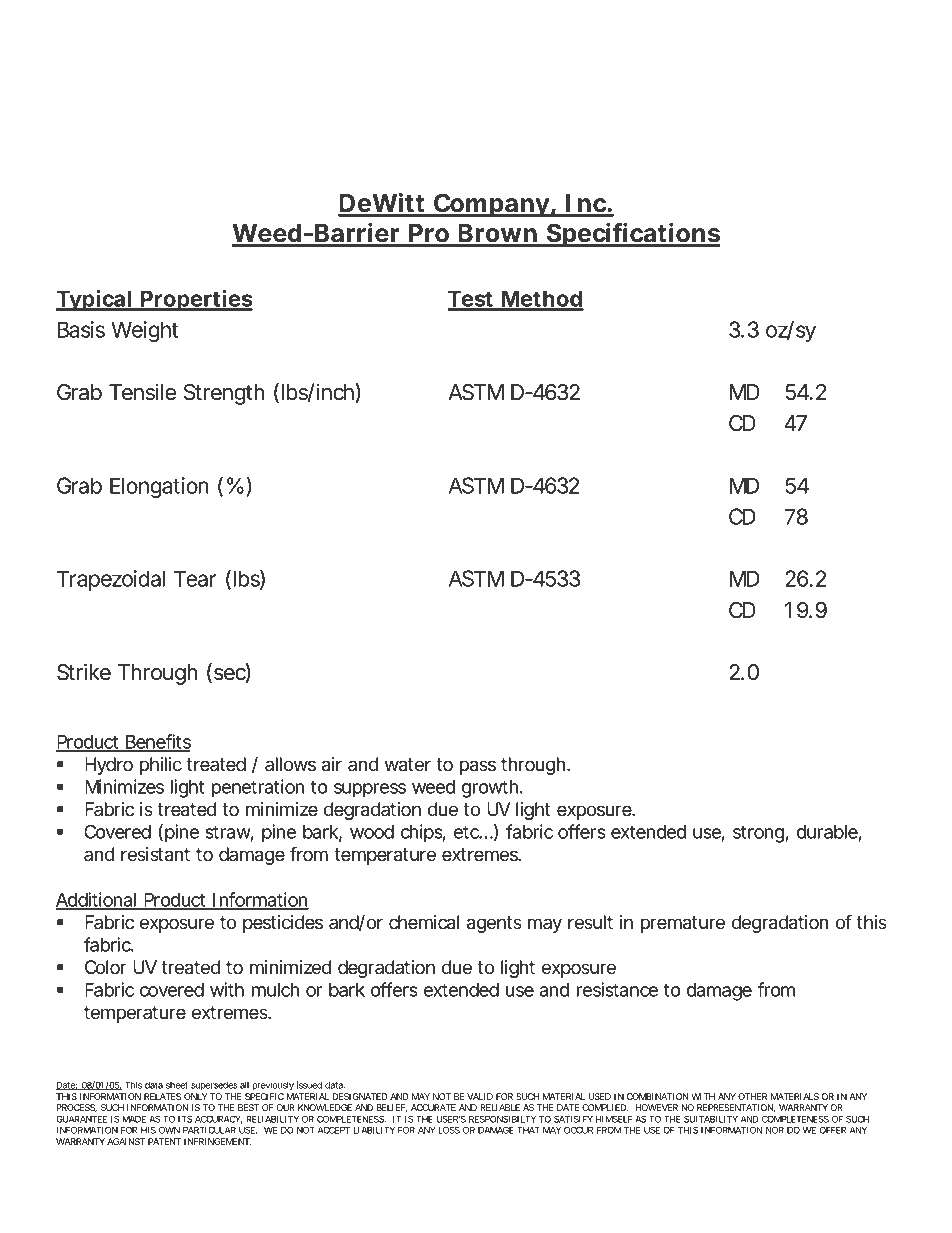 Image resolution: width=952 pixels, height=1233 pixels. I want to click on strong, so click(759, 834).
